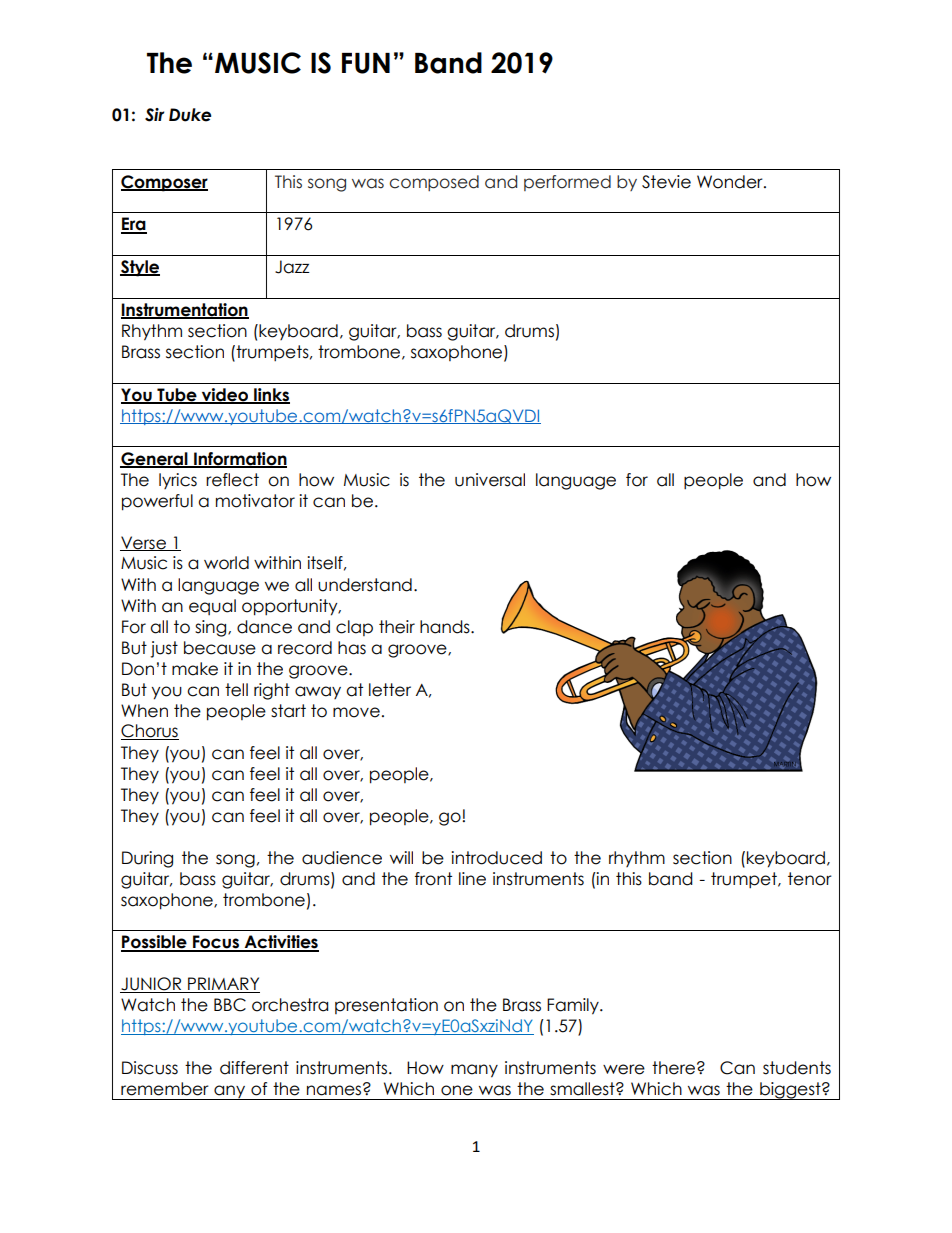  I want to click on many, so click(474, 1071).
